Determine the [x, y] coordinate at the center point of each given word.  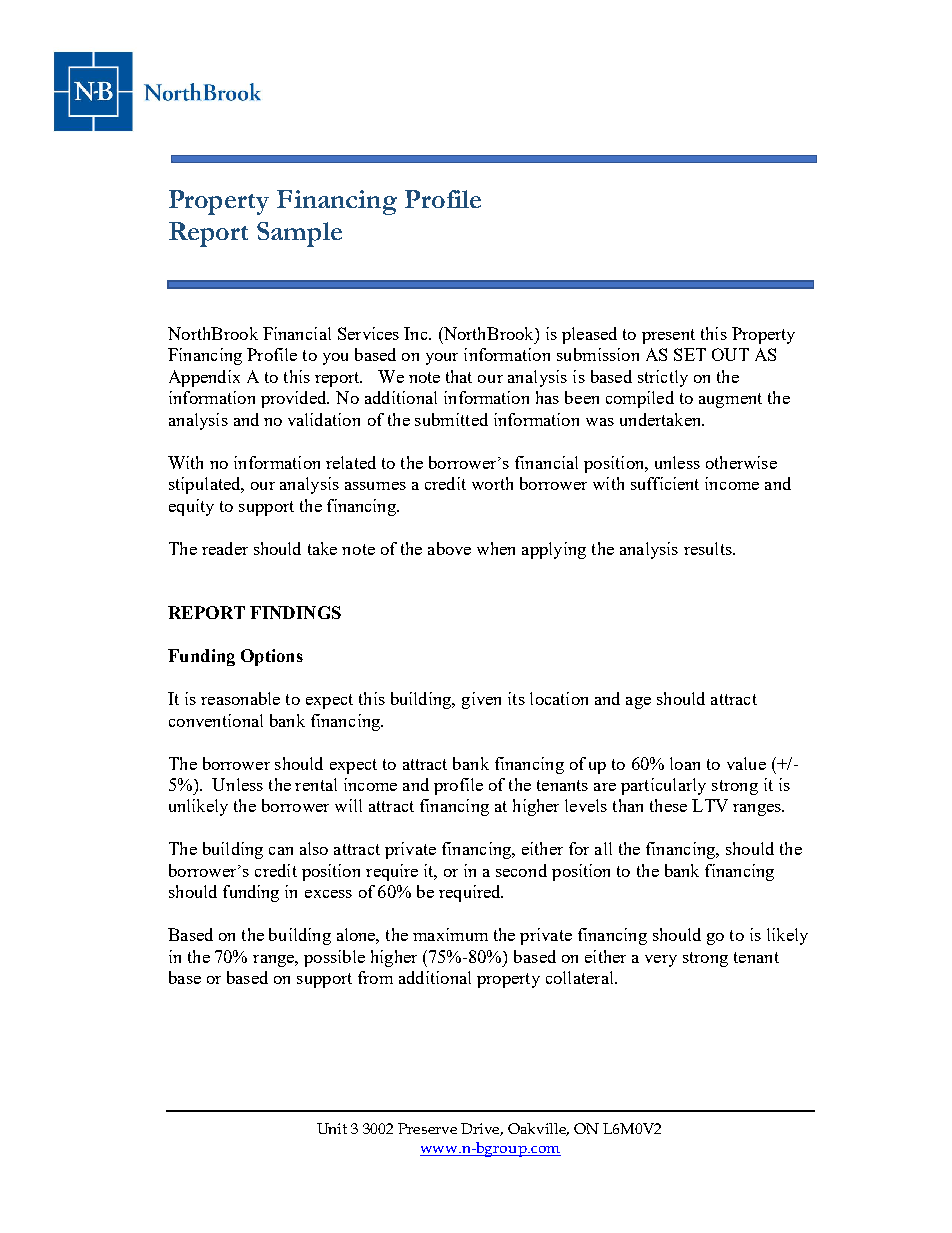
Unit [332, 1128]
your [442, 359]
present [668, 336]
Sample [299, 234]
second [521, 870]
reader [225, 548]
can [281, 851]
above [449, 548]
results [709, 548]
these [668, 805]
